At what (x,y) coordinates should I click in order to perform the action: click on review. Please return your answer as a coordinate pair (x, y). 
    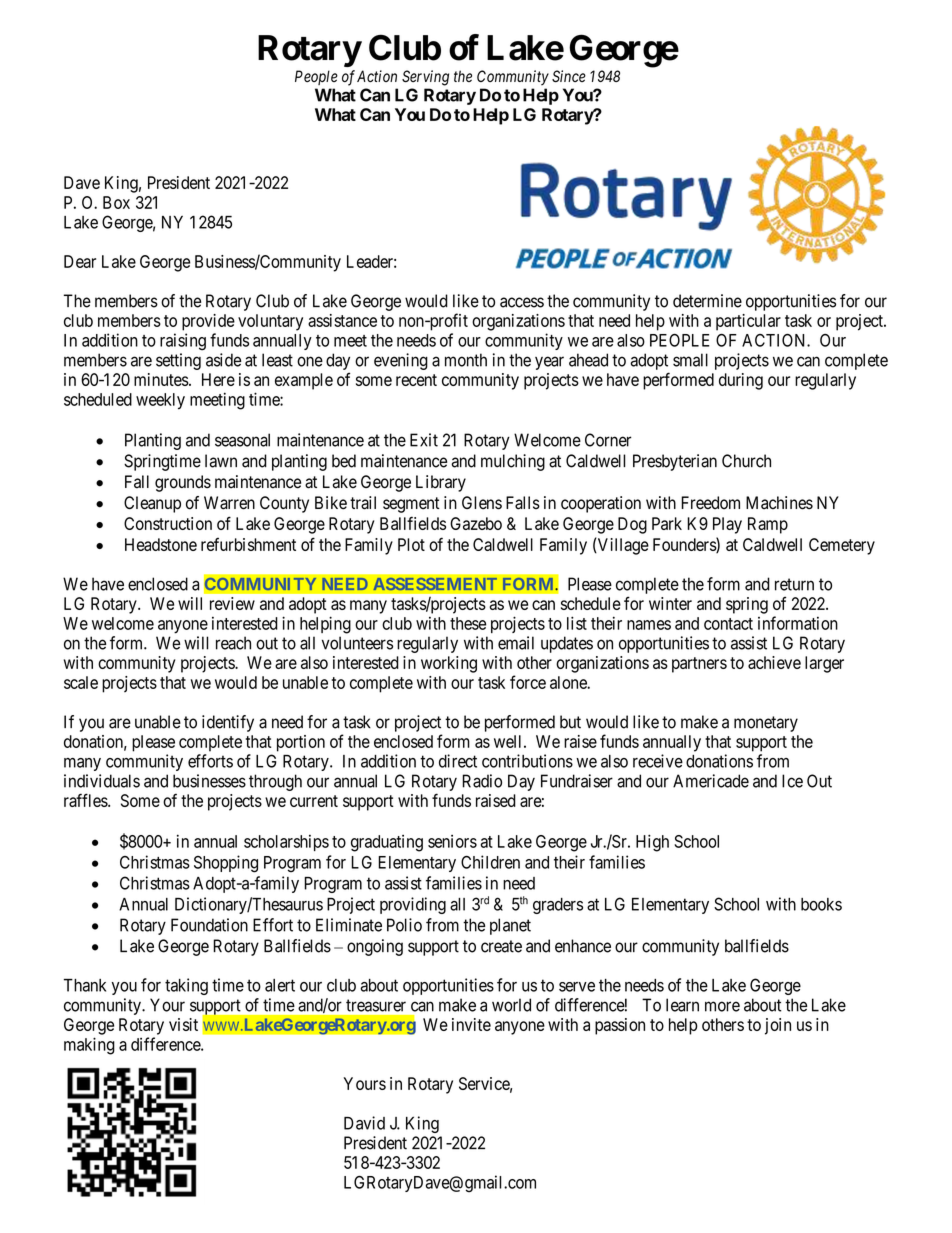
    Looking at the image, I should click on (232, 603).
